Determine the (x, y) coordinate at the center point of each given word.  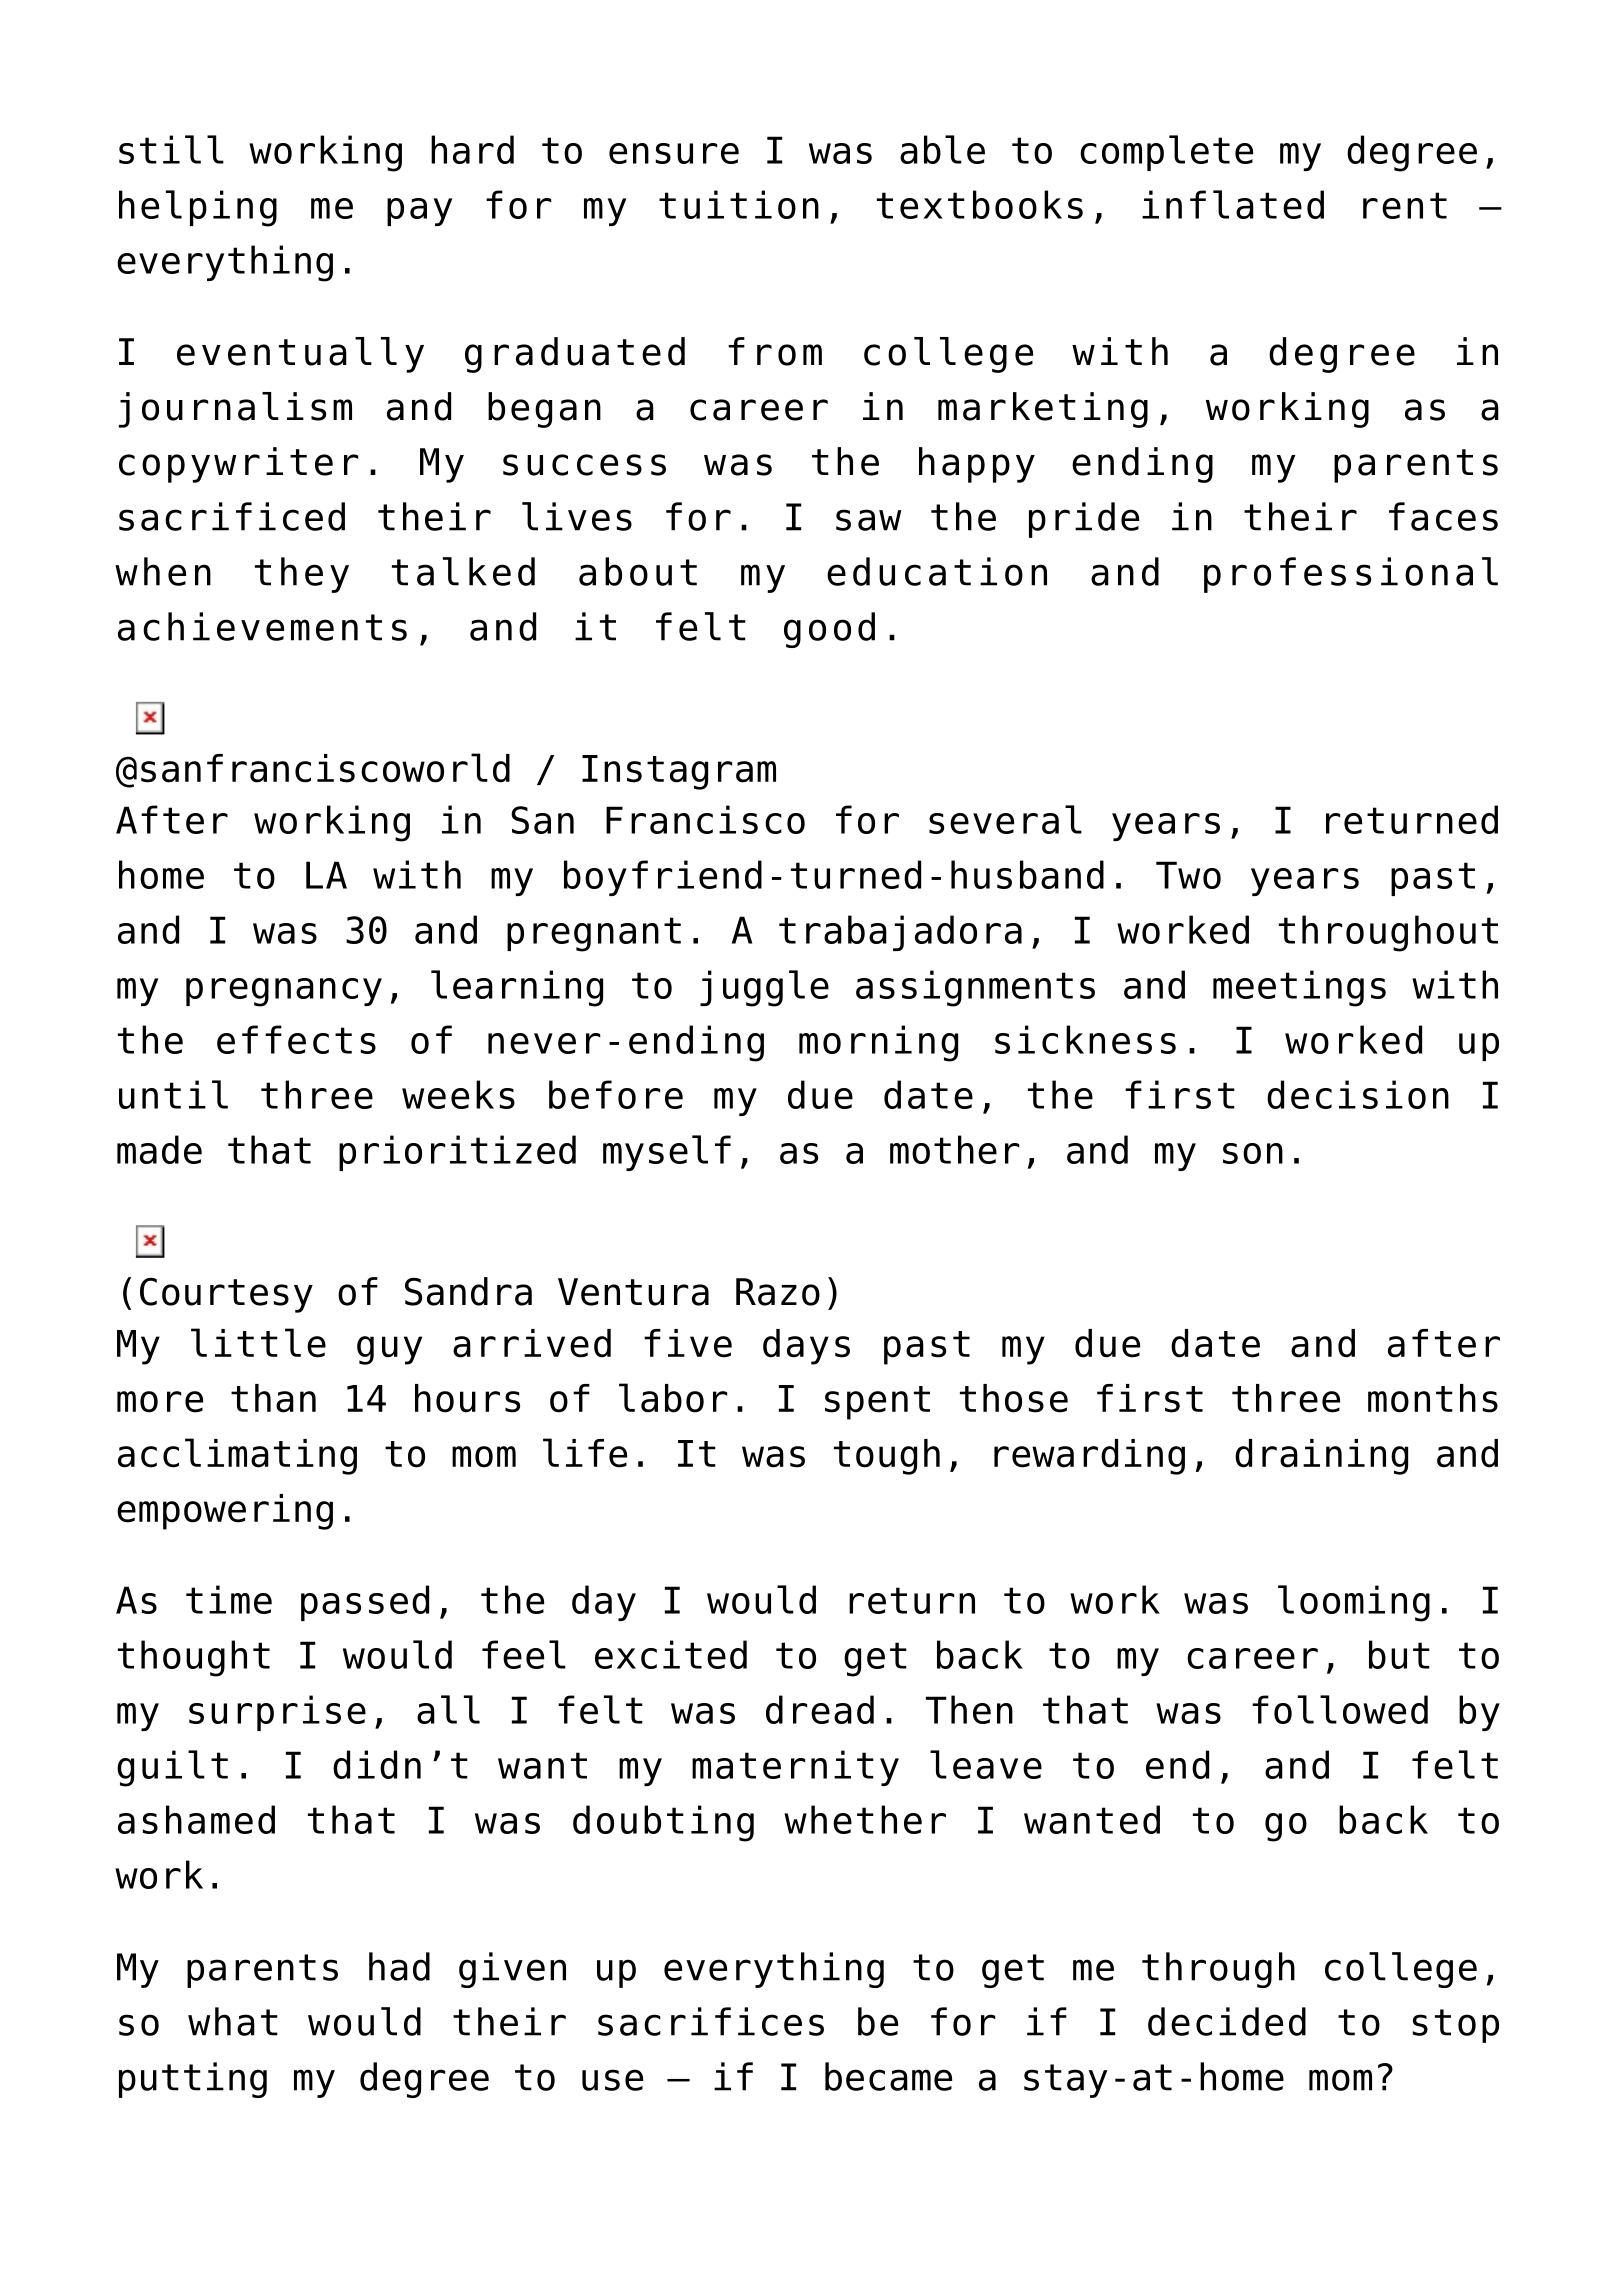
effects (296, 1039)
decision (1358, 1094)
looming (1354, 1603)
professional (1351, 575)
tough (887, 1457)
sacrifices (711, 2021)
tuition (739, 204)
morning (878, 1043)
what (233, 2021)
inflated (1233, 204)
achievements (262, 626)
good (829, 630)
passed (365, 1603)
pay (419, 212)
